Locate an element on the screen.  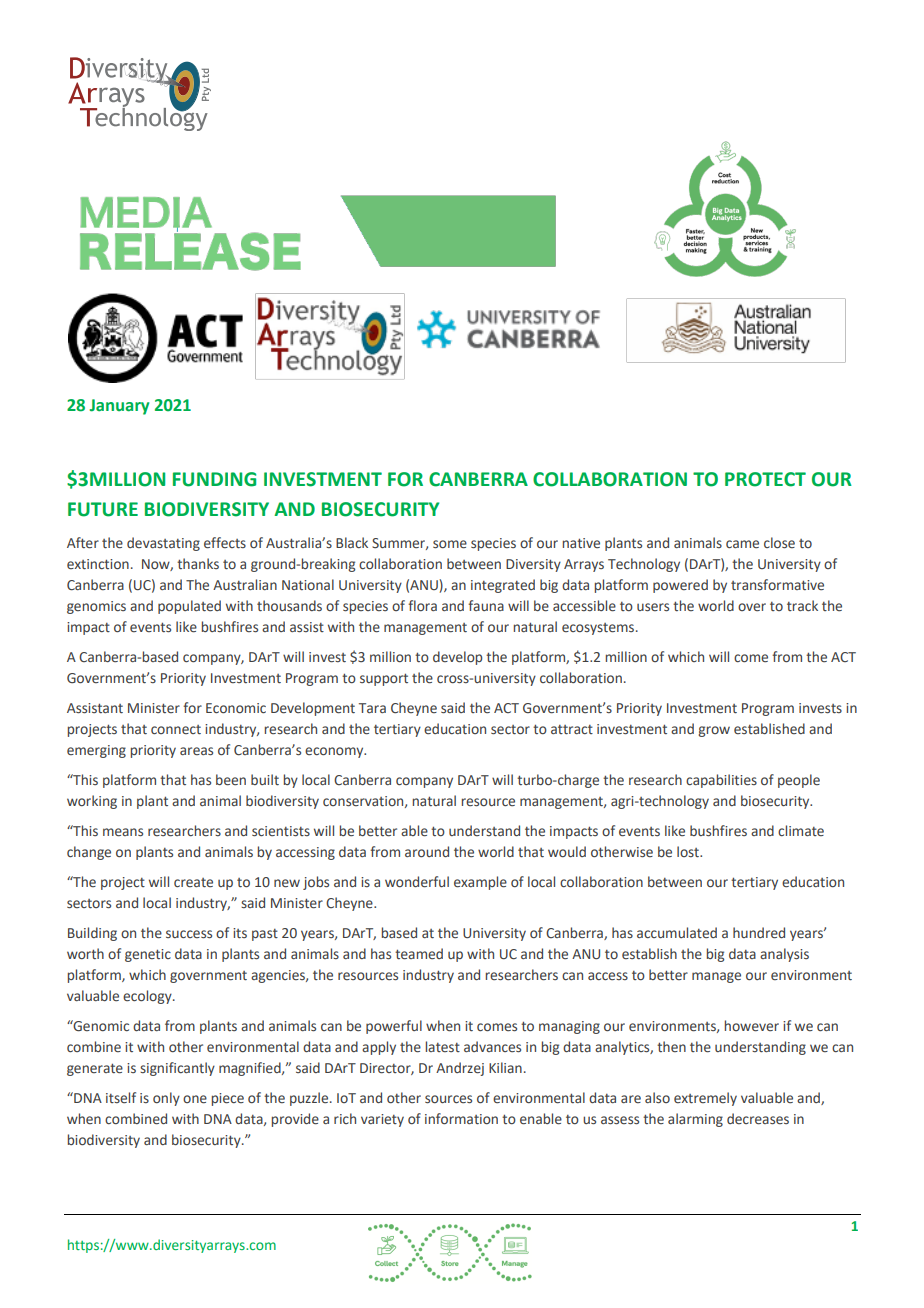
information is located at coordinates (461, 1118).
